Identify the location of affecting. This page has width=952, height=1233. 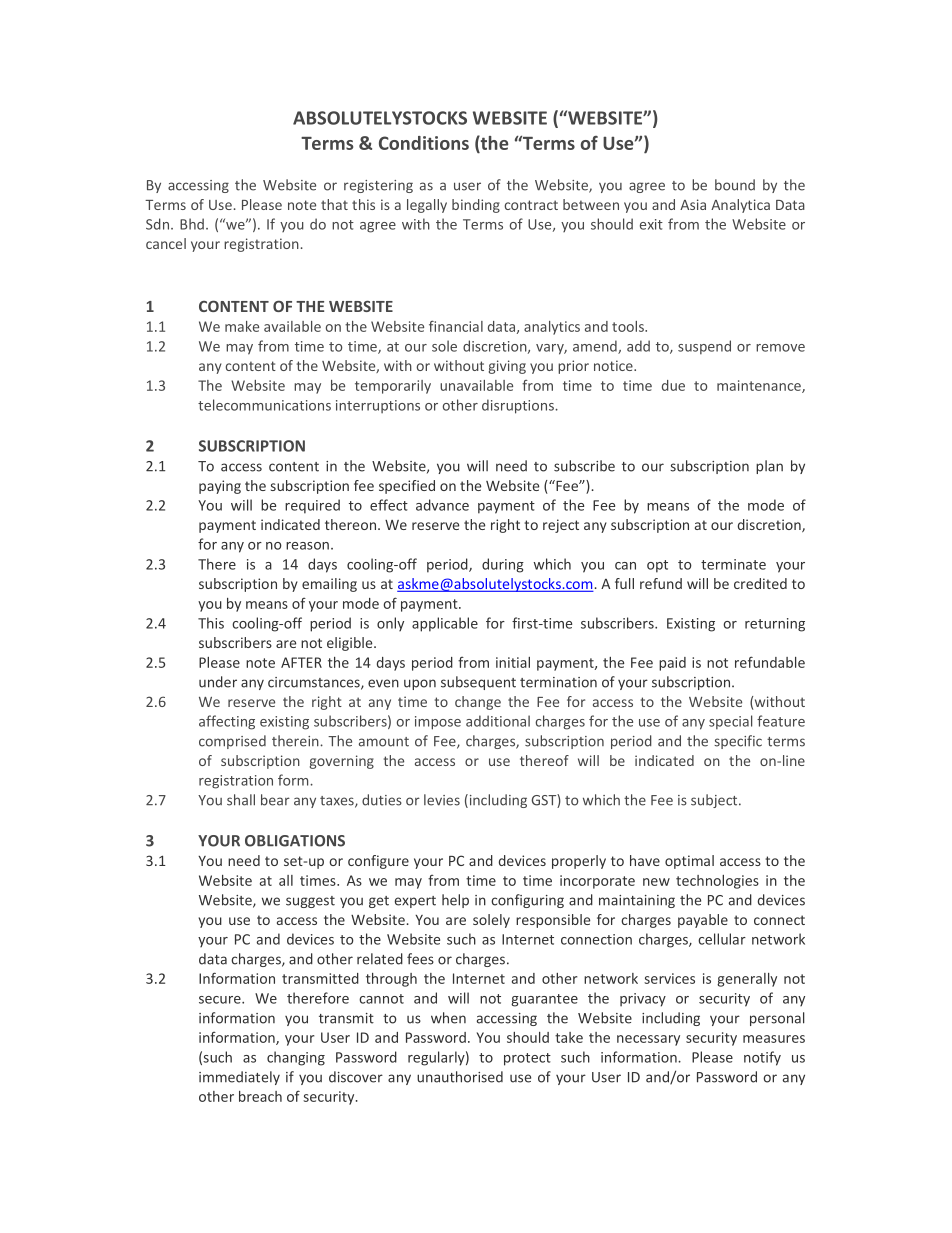
(227, 722).
